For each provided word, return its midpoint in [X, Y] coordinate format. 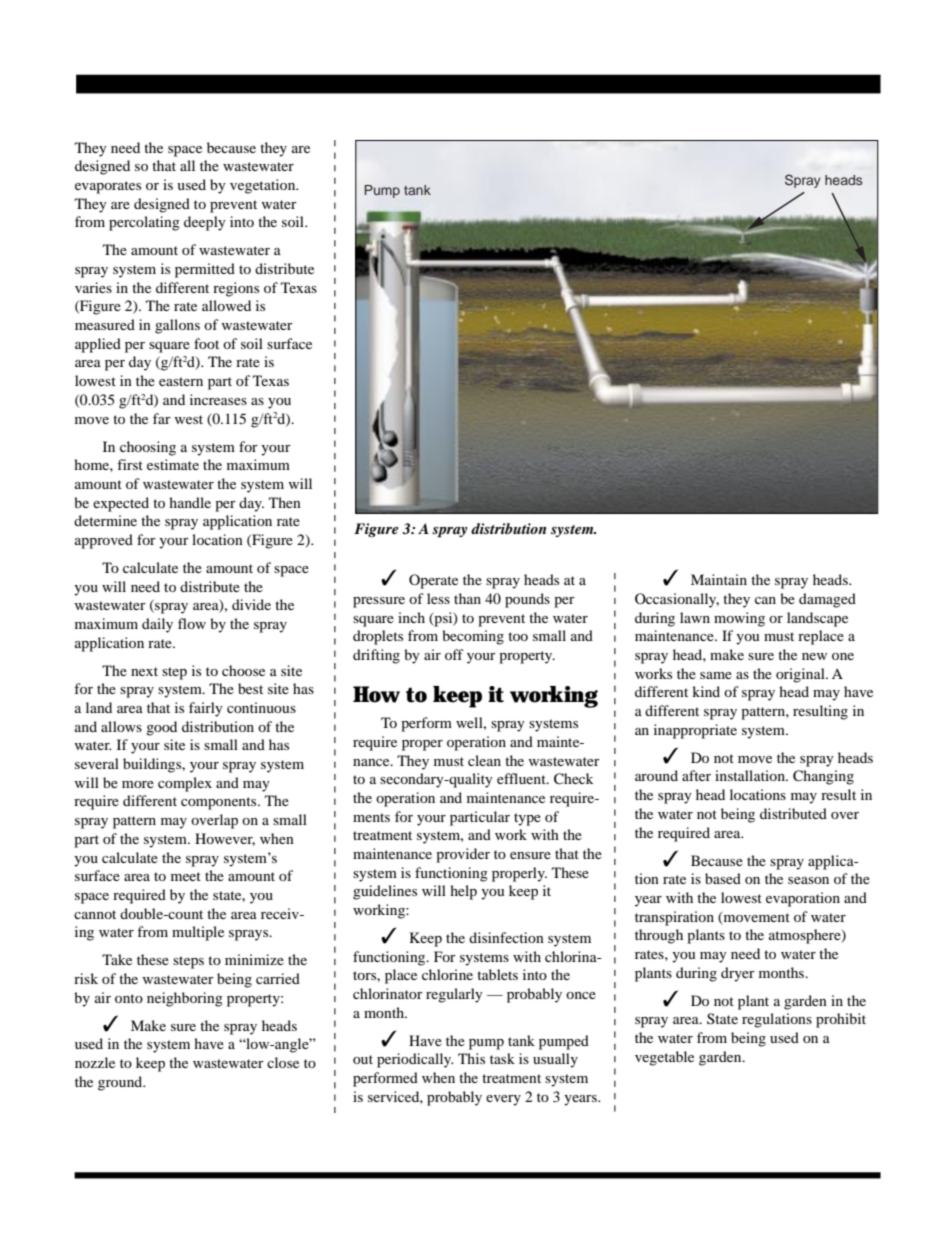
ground [121, 1083]
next [144, 671]
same [716, 675]
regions [236, 289]
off [454, 654]
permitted [205, 270]
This [471, 1058]
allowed [226, 305]
